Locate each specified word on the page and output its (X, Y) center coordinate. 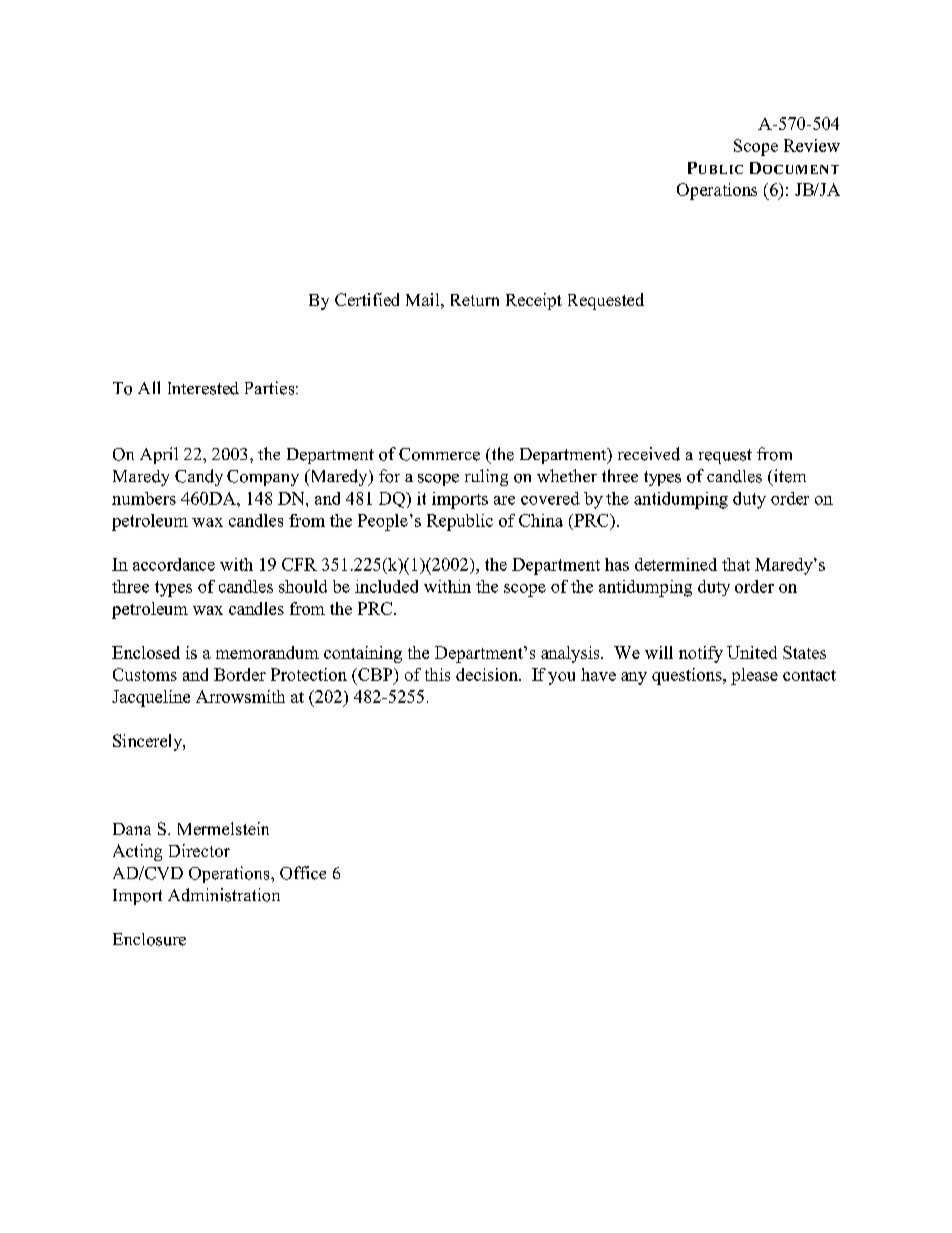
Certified (367, 299)
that (736, 564)
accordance (174, 564)
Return (475, 300)
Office (303, 873)
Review (812, 145)
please (754, 676)
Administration (224, 895)
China (541, 520)
